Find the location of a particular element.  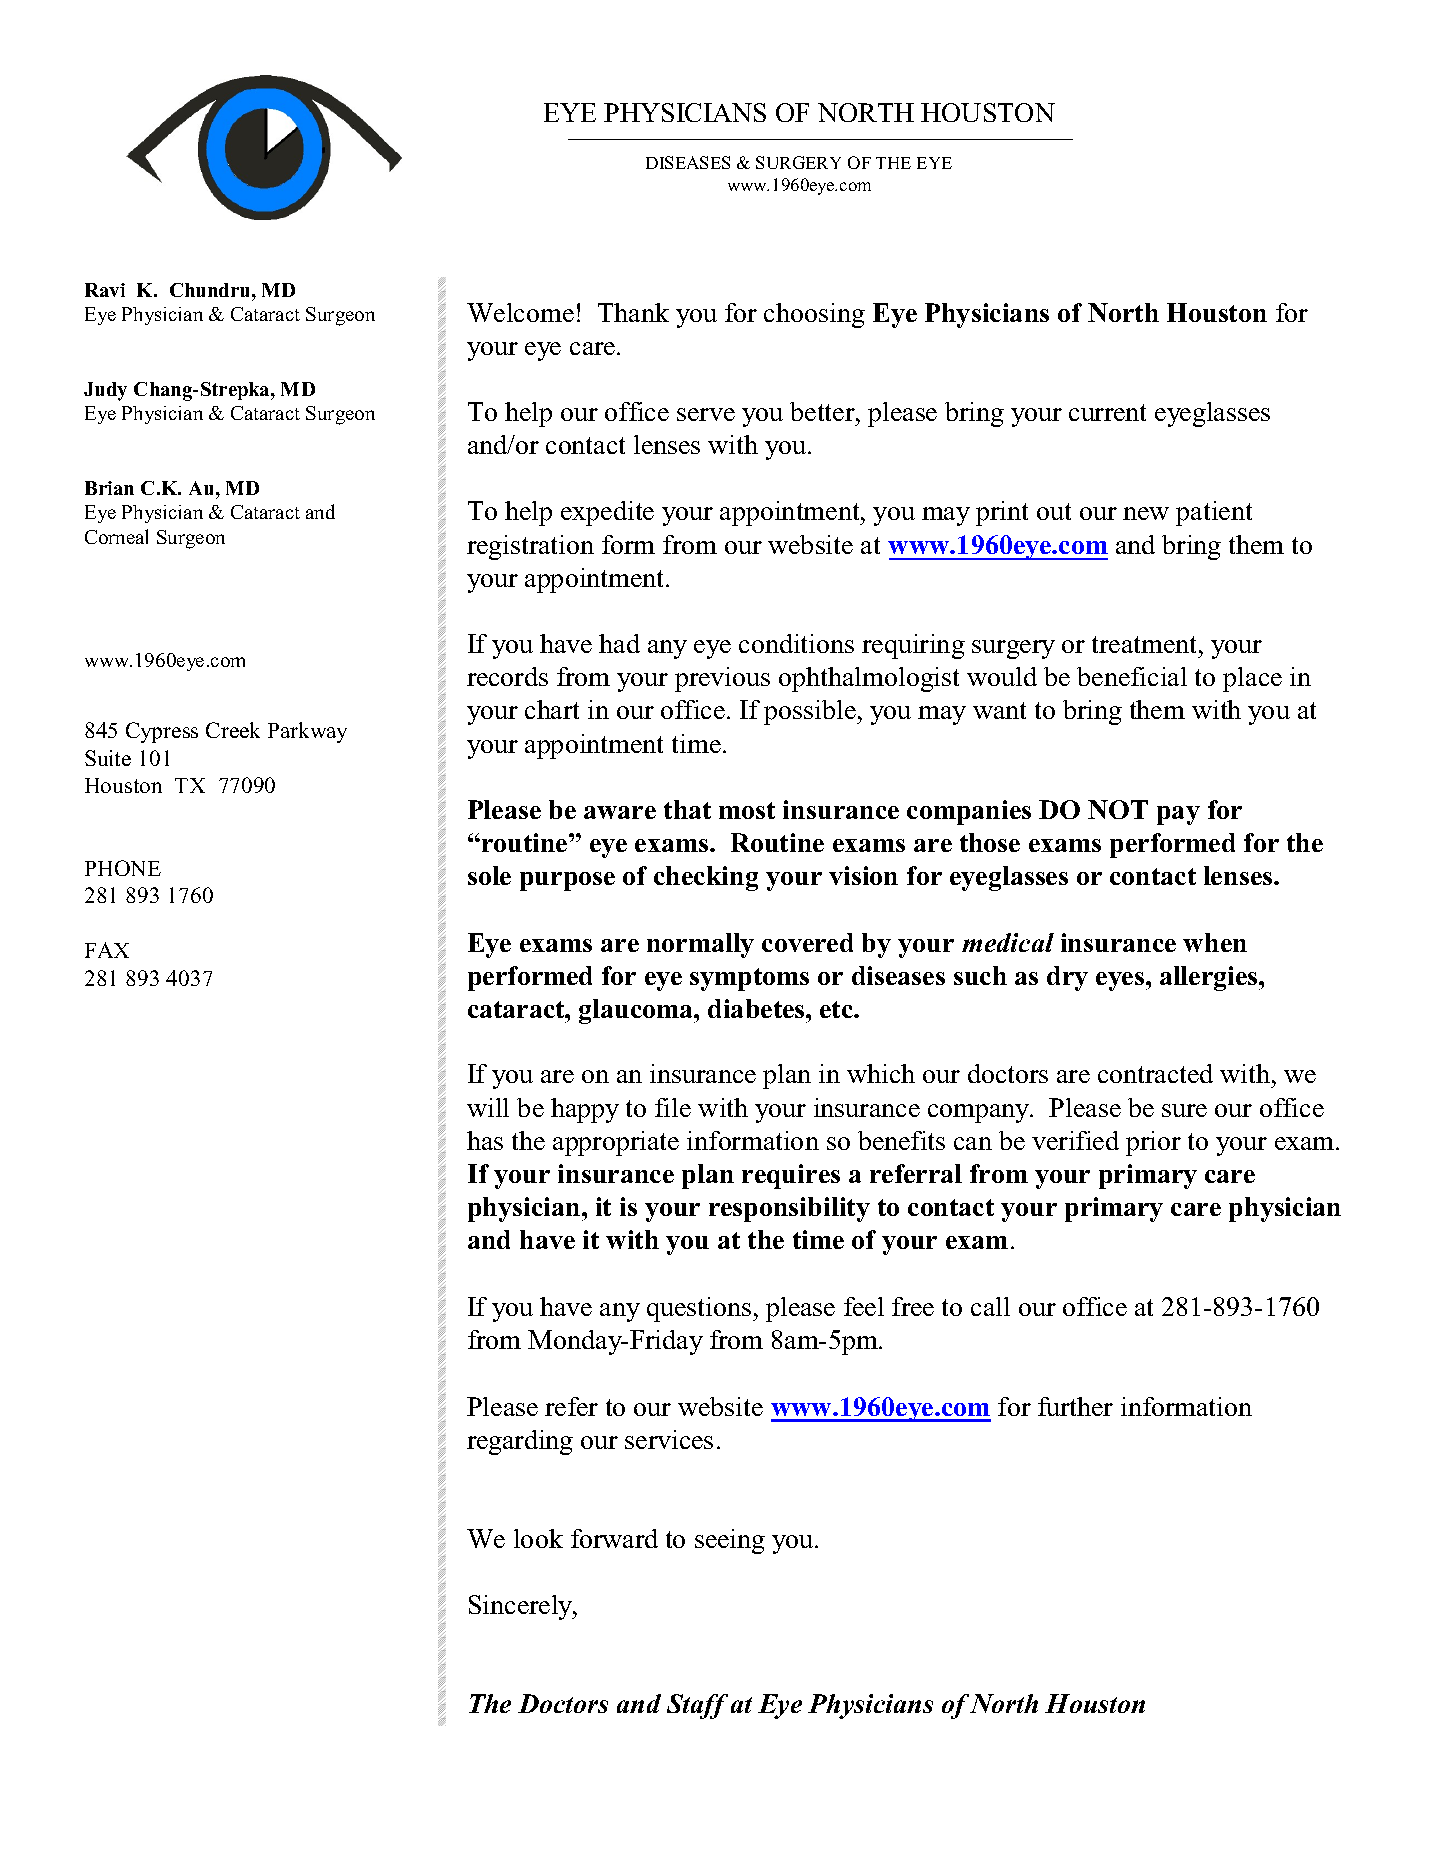

prior is located at coordinates (1153, 1143).
